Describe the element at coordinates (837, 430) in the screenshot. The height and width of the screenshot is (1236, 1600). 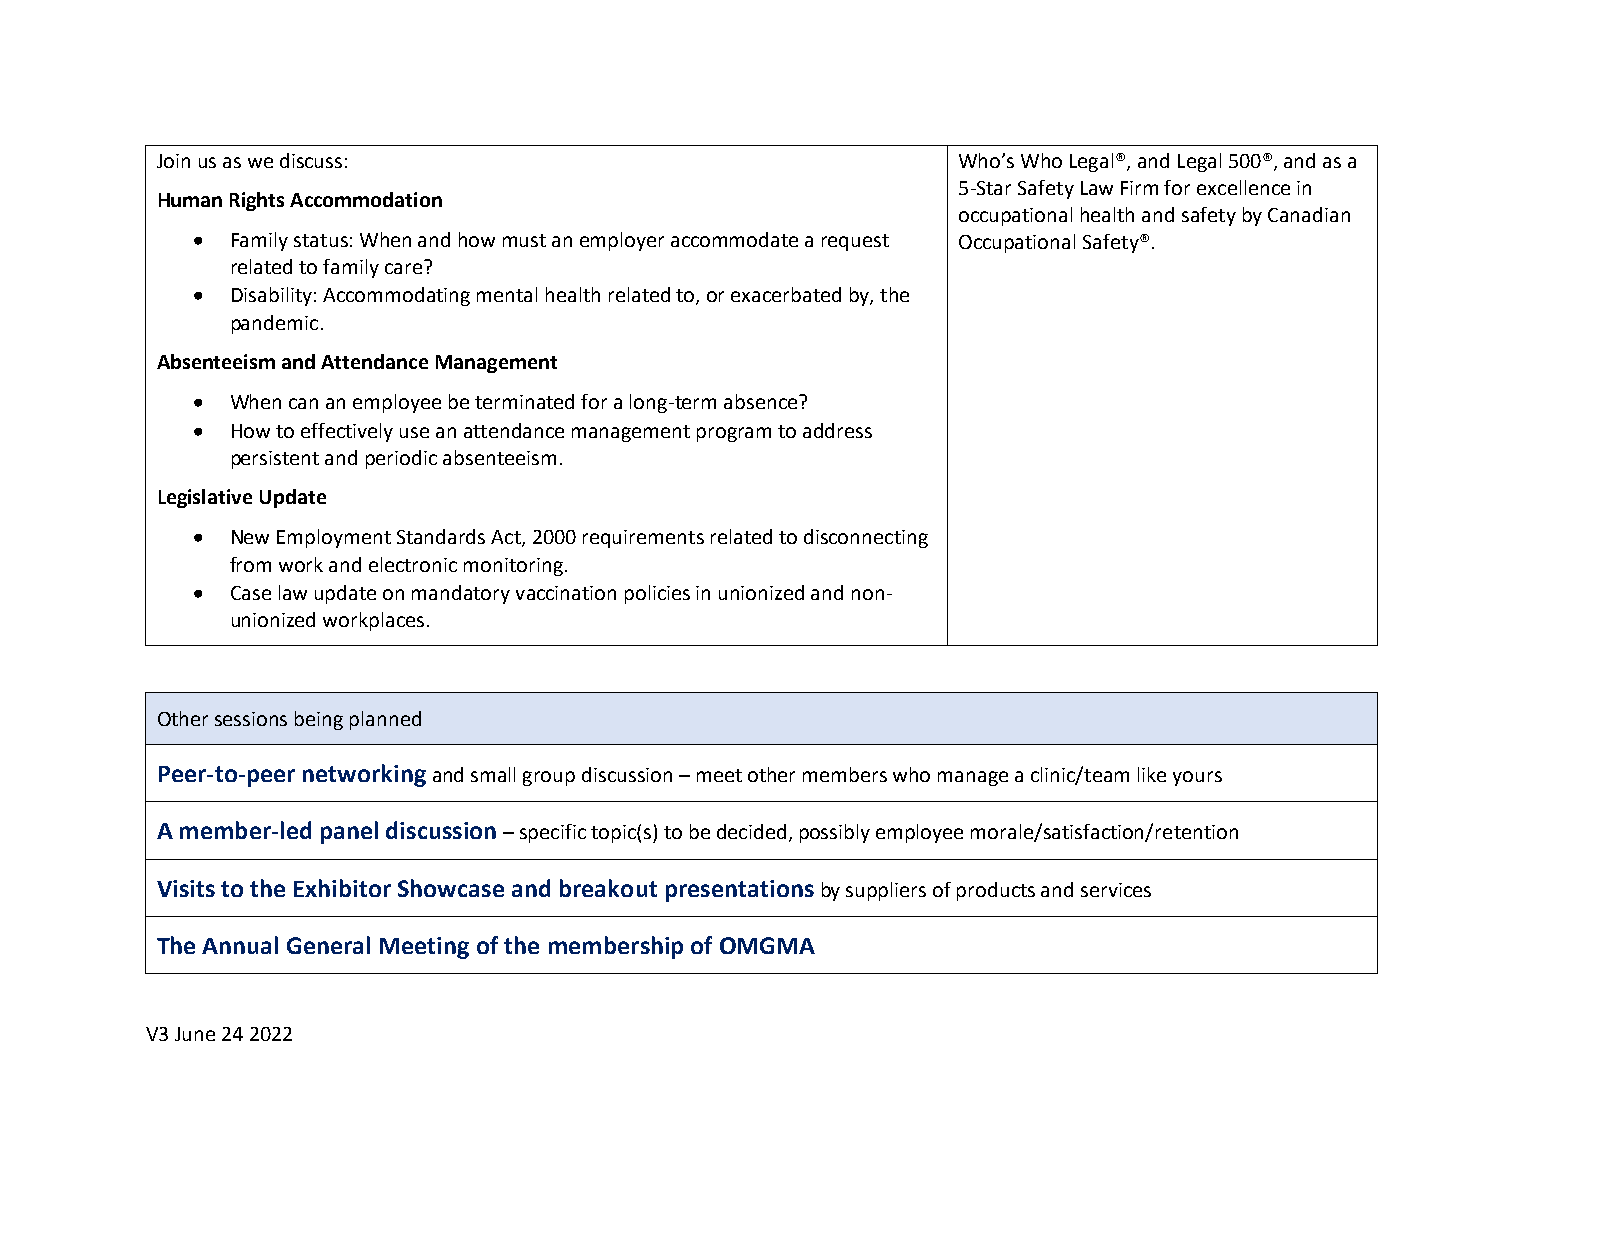
I see `address` at that location.
